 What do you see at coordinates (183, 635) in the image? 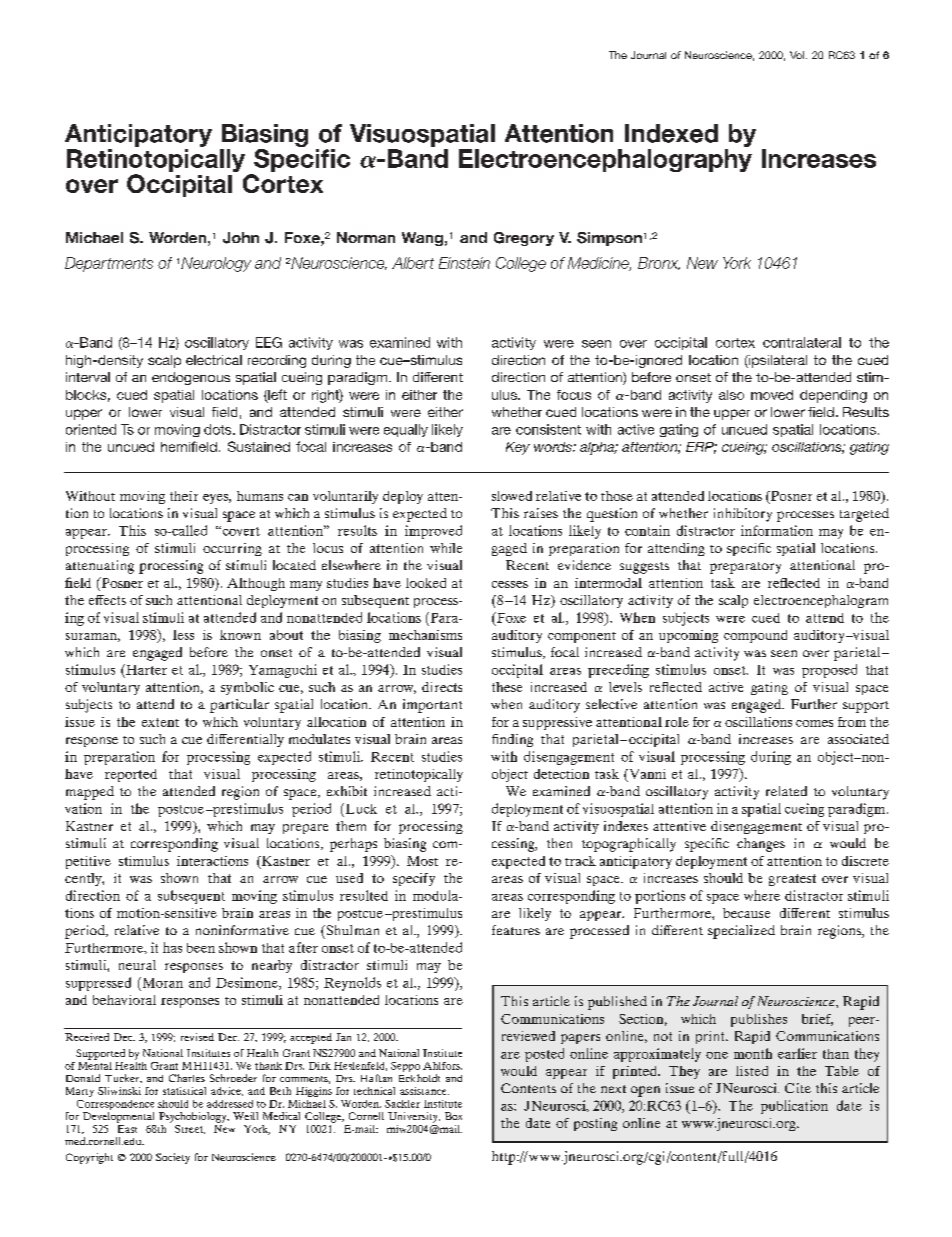
I see `less` at bounding box center [183, 635].
